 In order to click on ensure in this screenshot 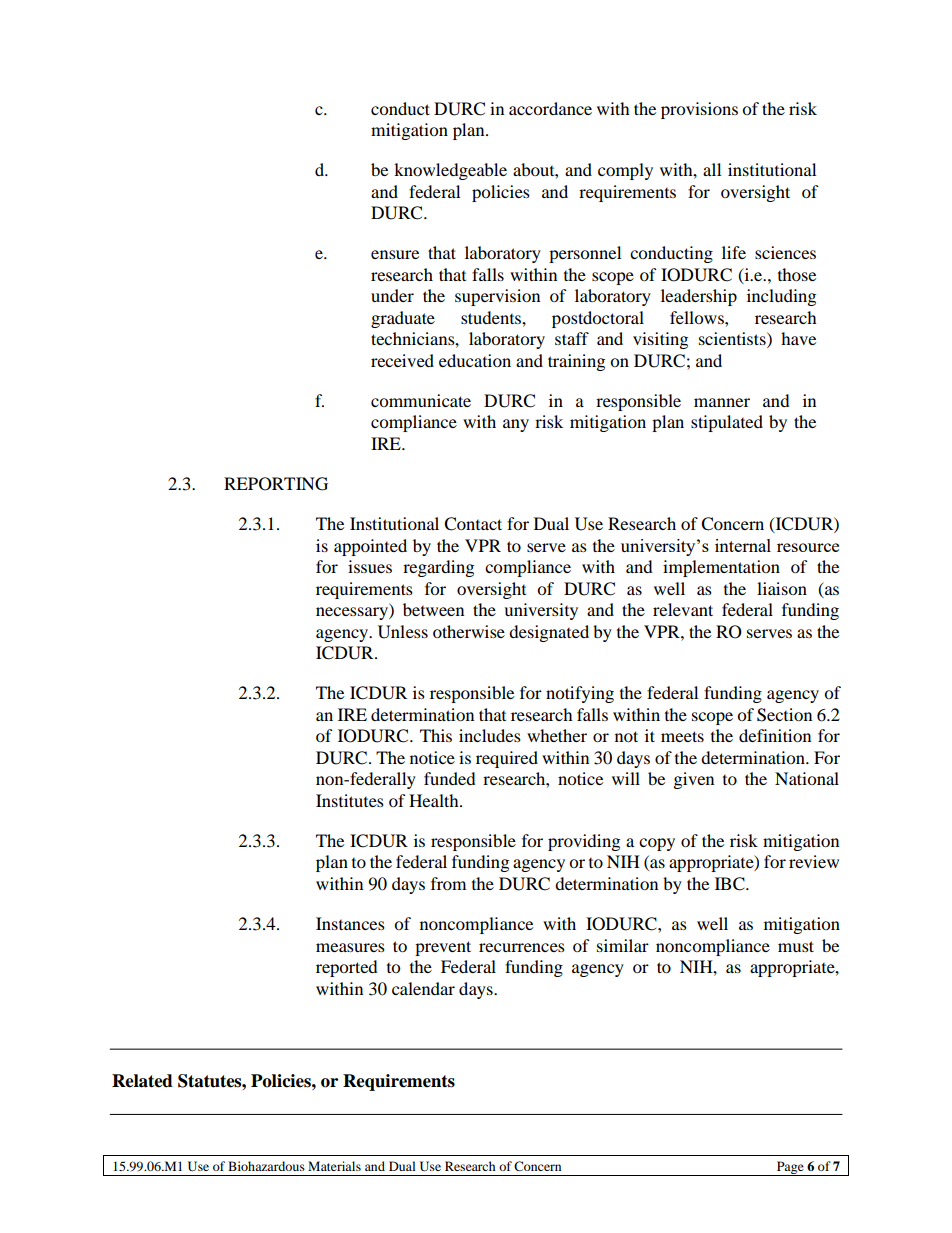, I will do `click(395, 254)`.
